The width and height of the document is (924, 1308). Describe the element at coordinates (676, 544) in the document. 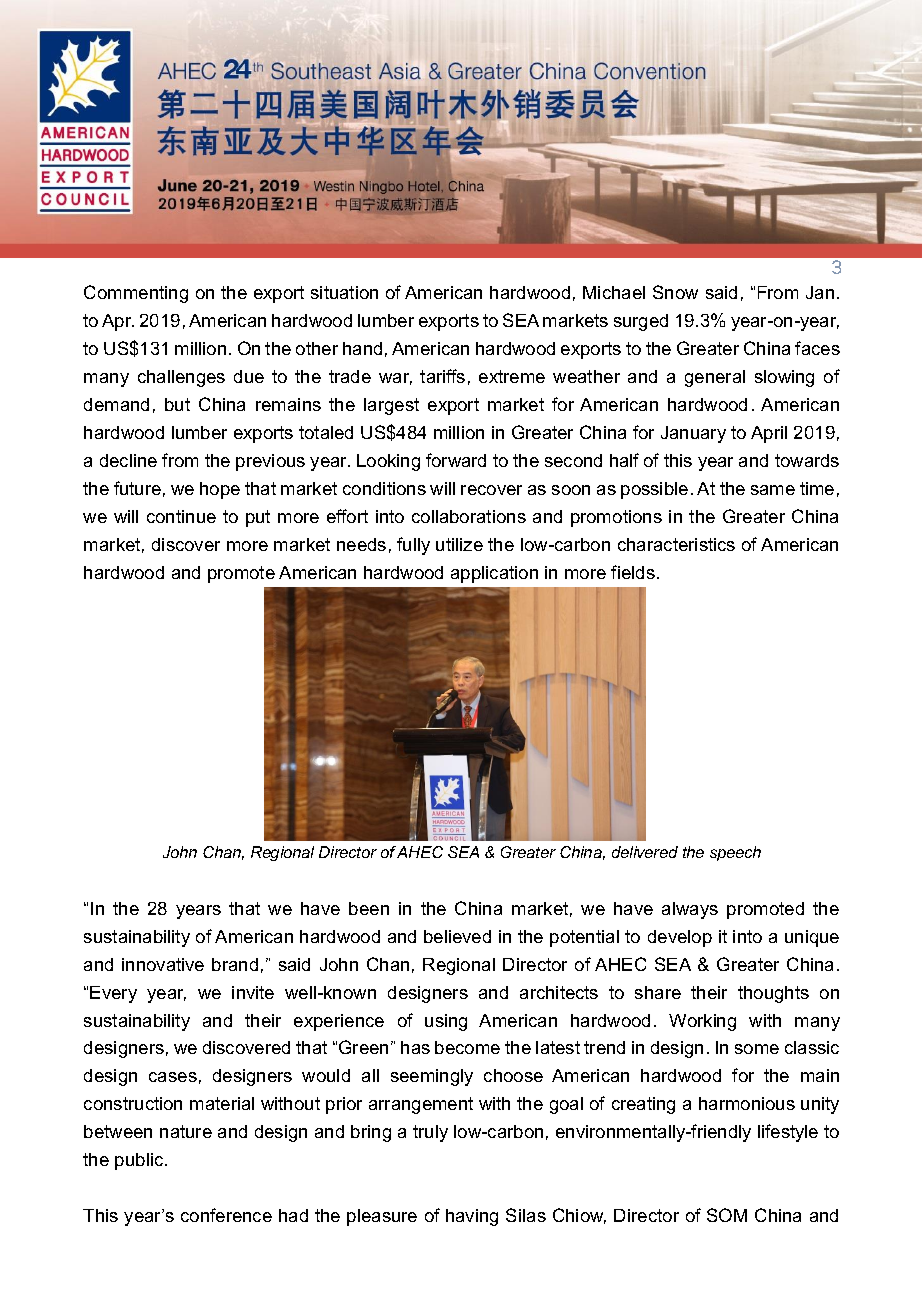

I see `characteristics` at that location.
